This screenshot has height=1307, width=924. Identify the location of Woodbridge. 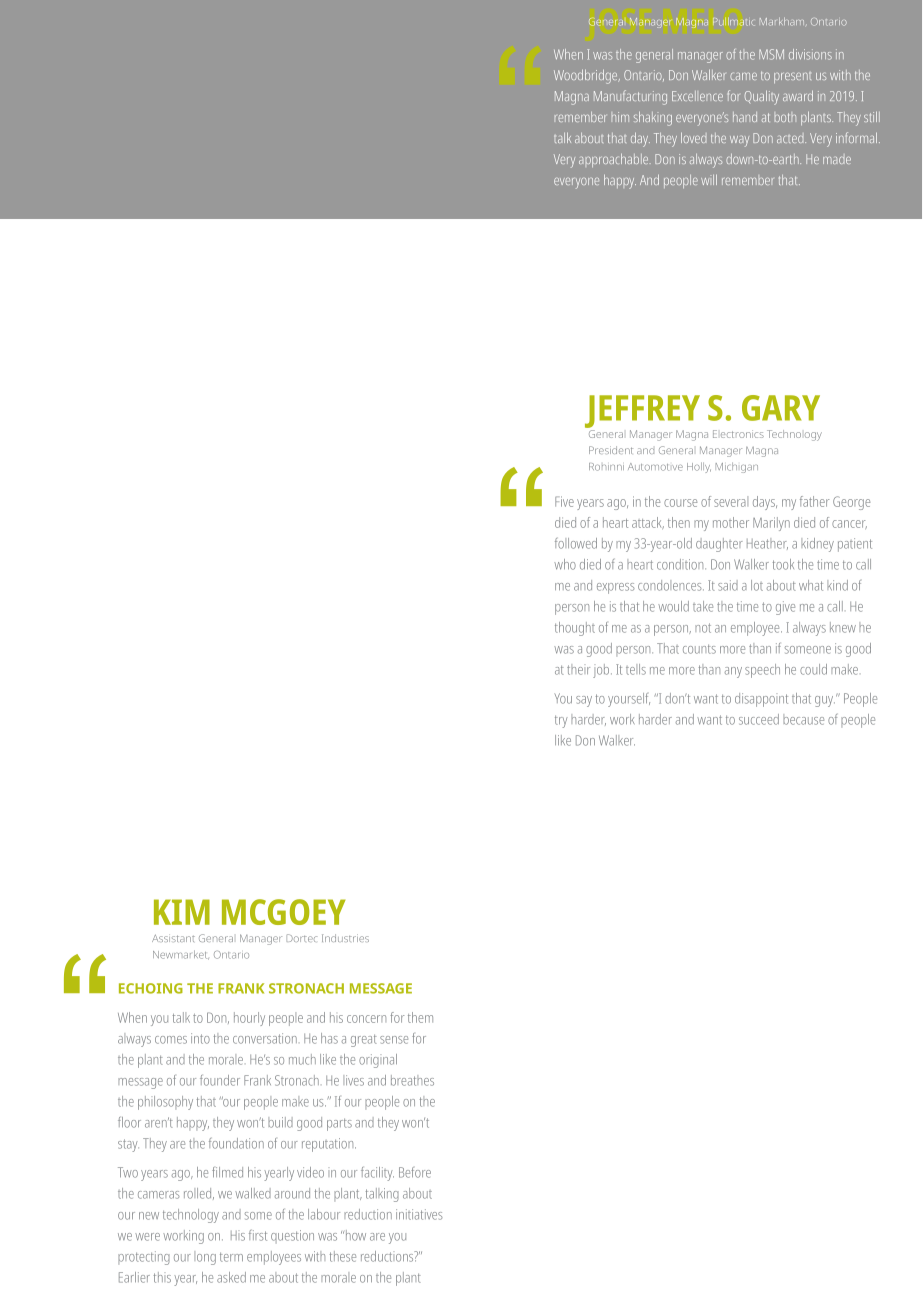
(587, 77).
